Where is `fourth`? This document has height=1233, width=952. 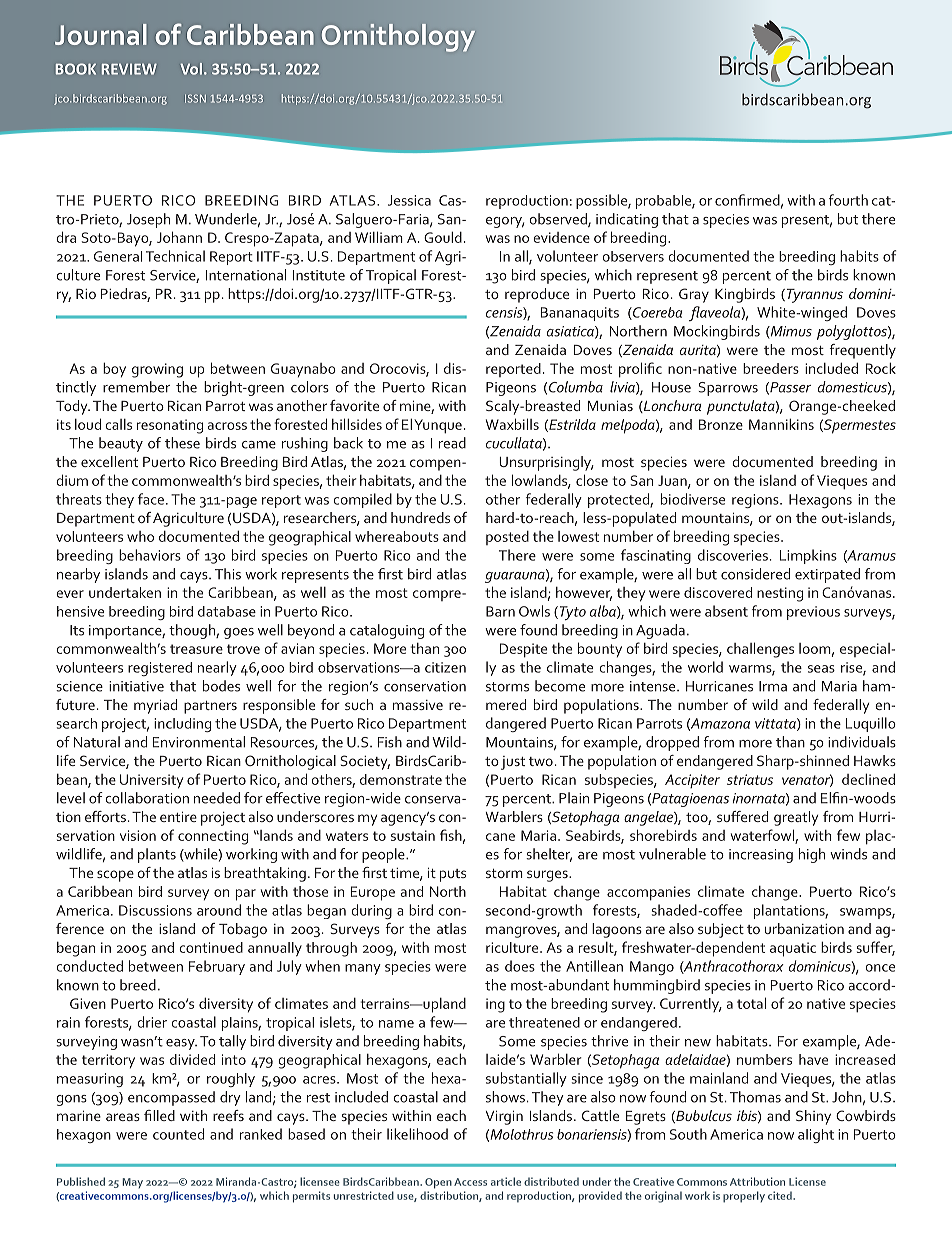
fourth is located at coordinates (848, 200).
